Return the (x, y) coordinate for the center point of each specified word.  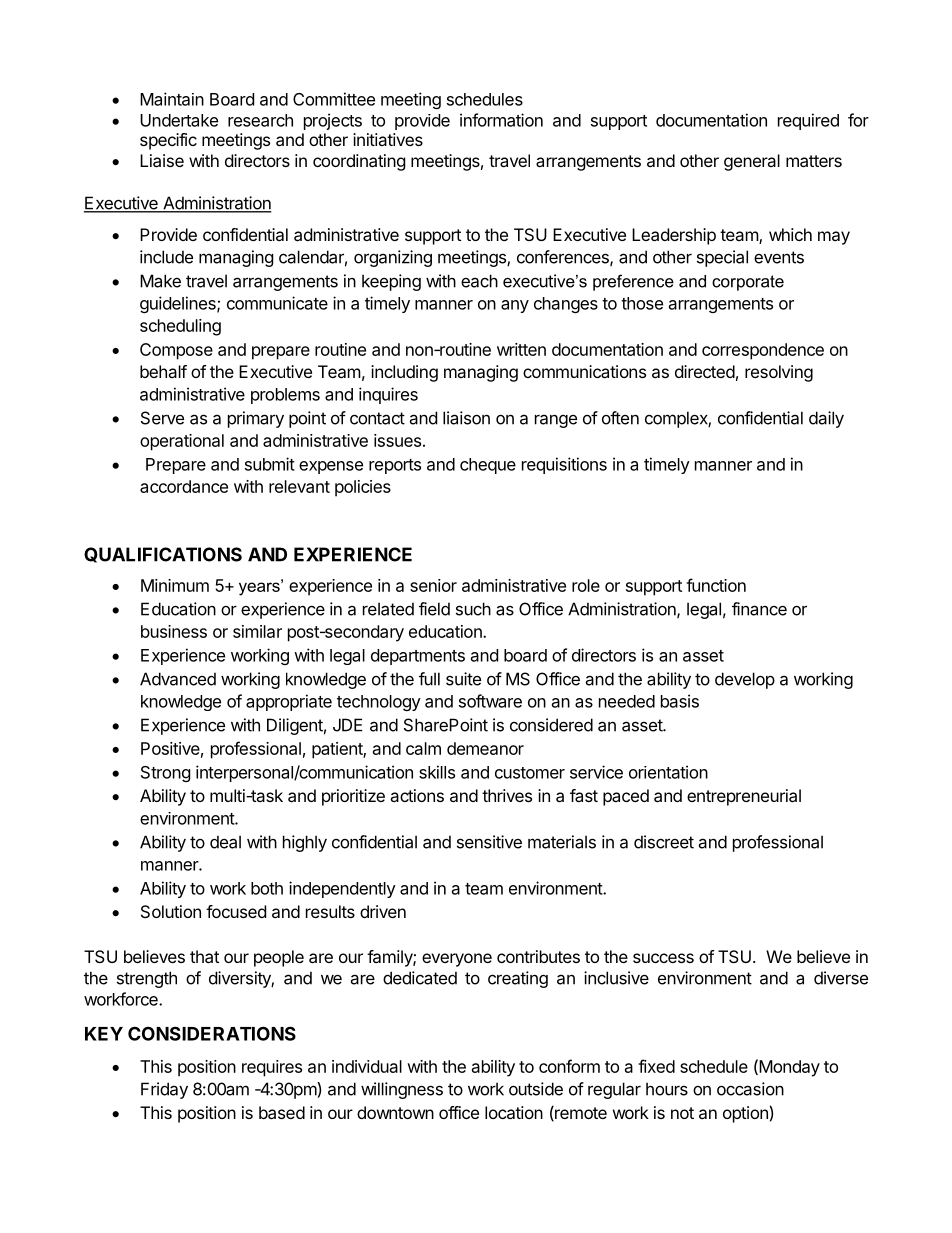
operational (182, 442)
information (501, 120)
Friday (164, 1090)
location (514, 1112)
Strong (166, 774)
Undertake (179, 120)
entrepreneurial (744, 797)
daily (826, 419)
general (752, 162)
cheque (488, 466)
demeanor (485, 748)
